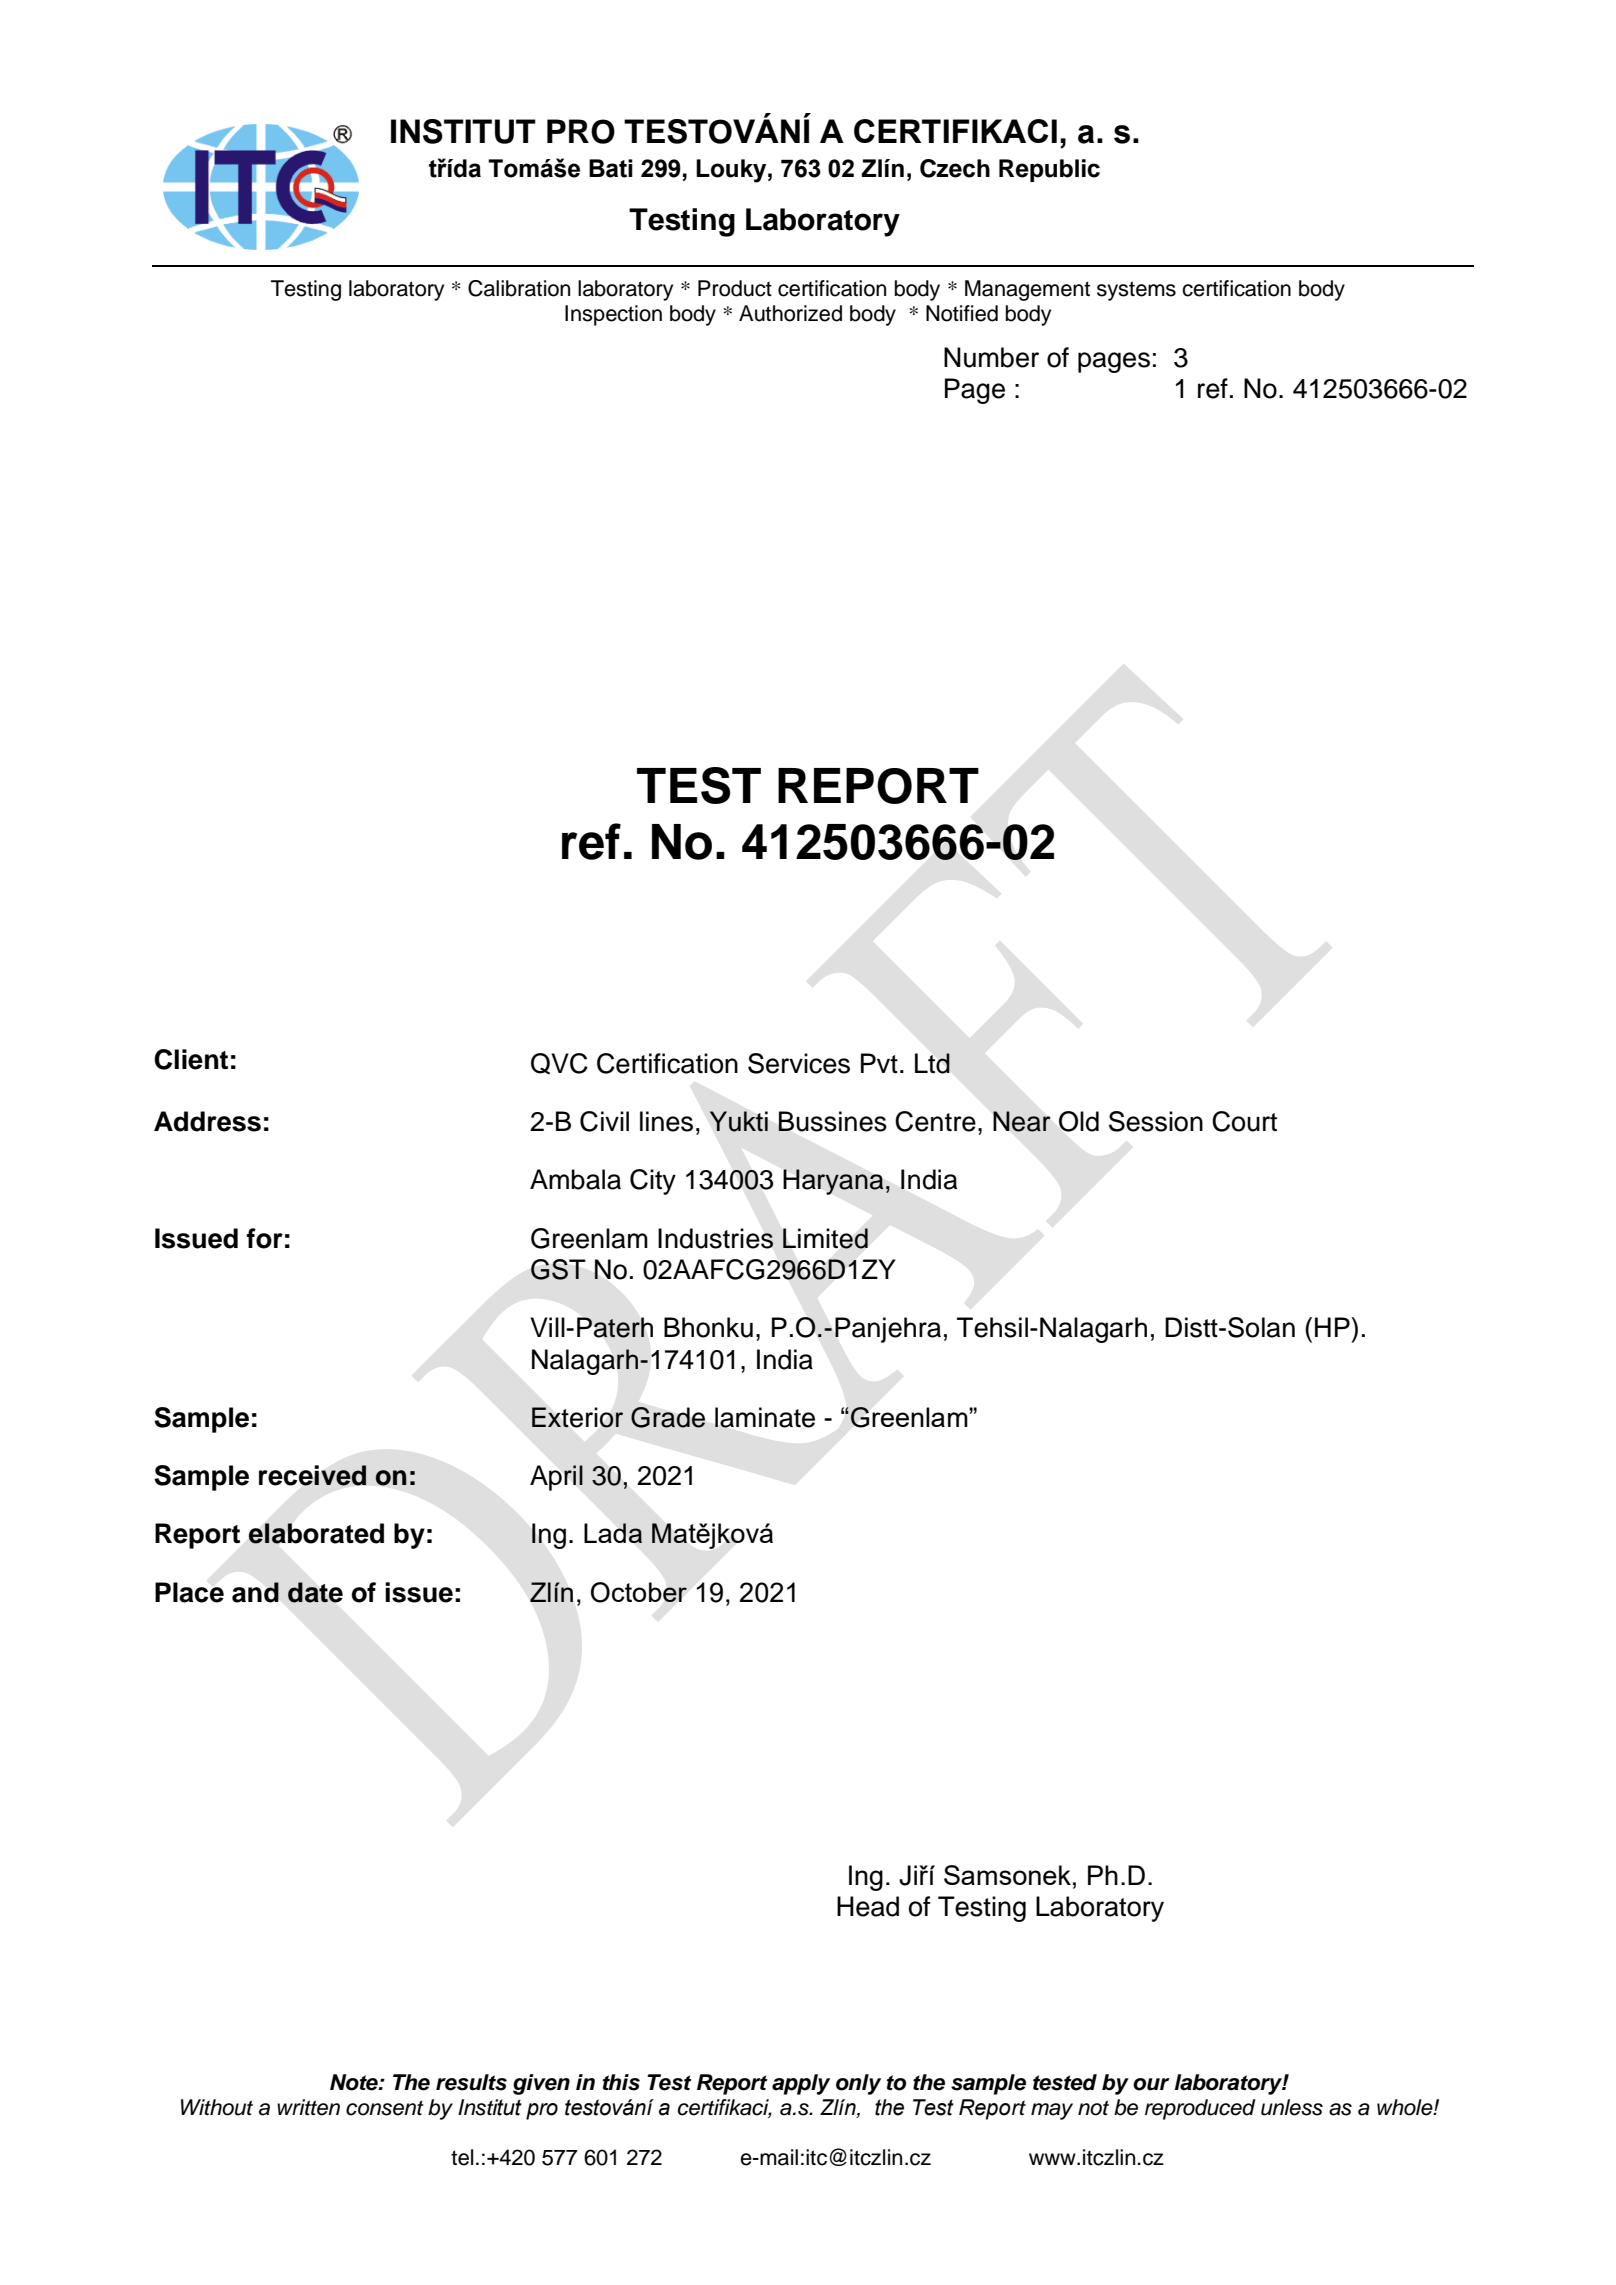 Image resolution: width=1616 pixels, height=2285 pixels. Describe the element at coordinates (355, 2082) in the screenshot. I see `Note` at that location.
